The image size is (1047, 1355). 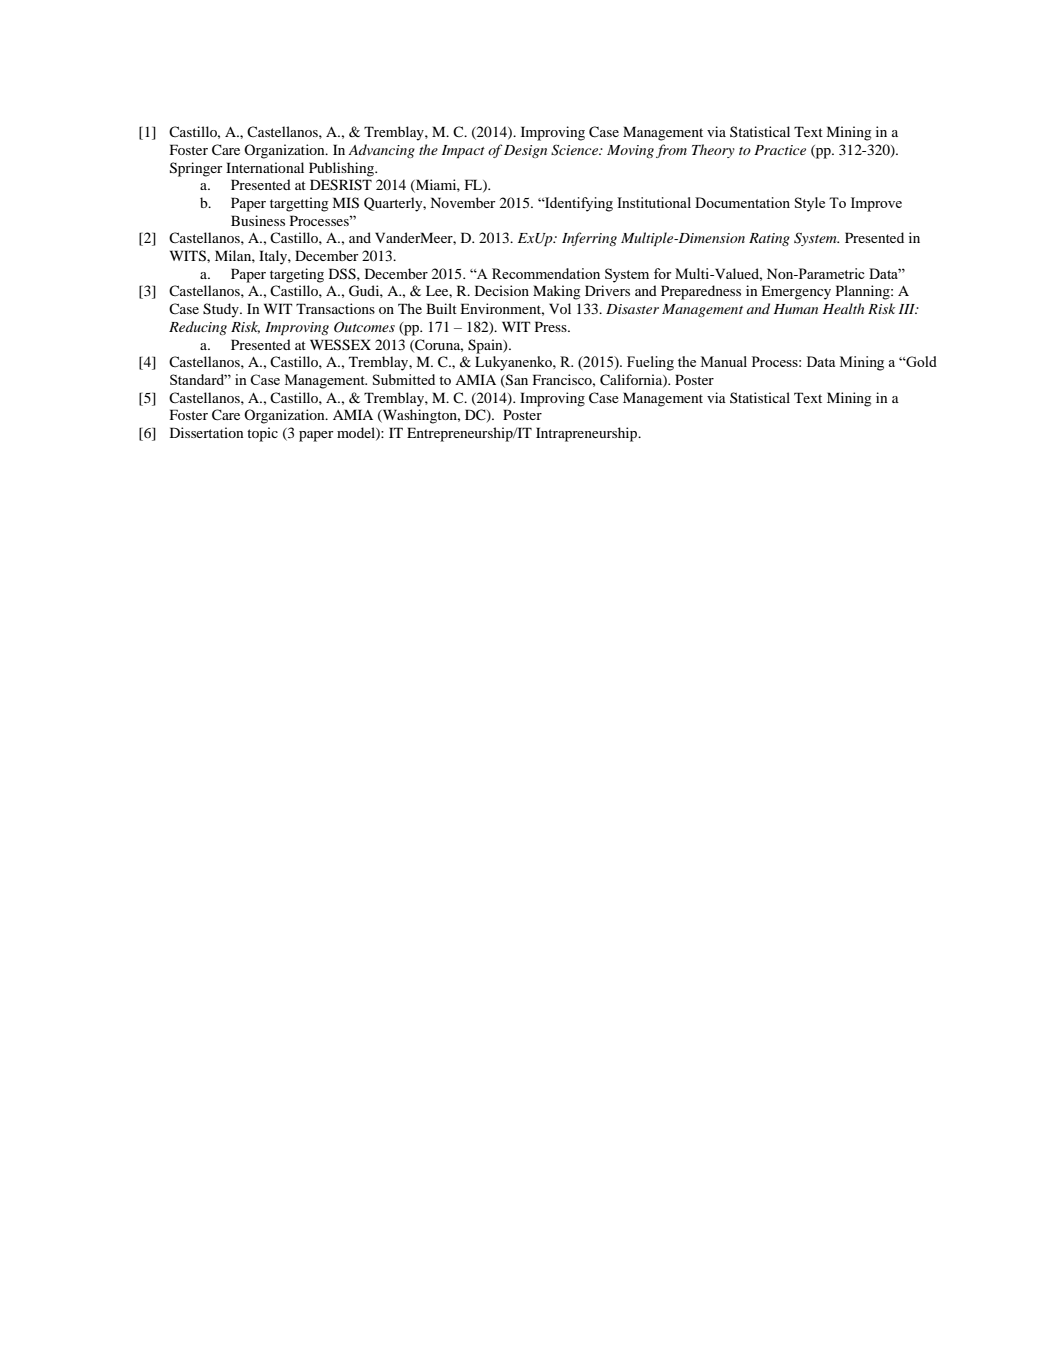 I want to click on Design, so click(x=525, y=151).
